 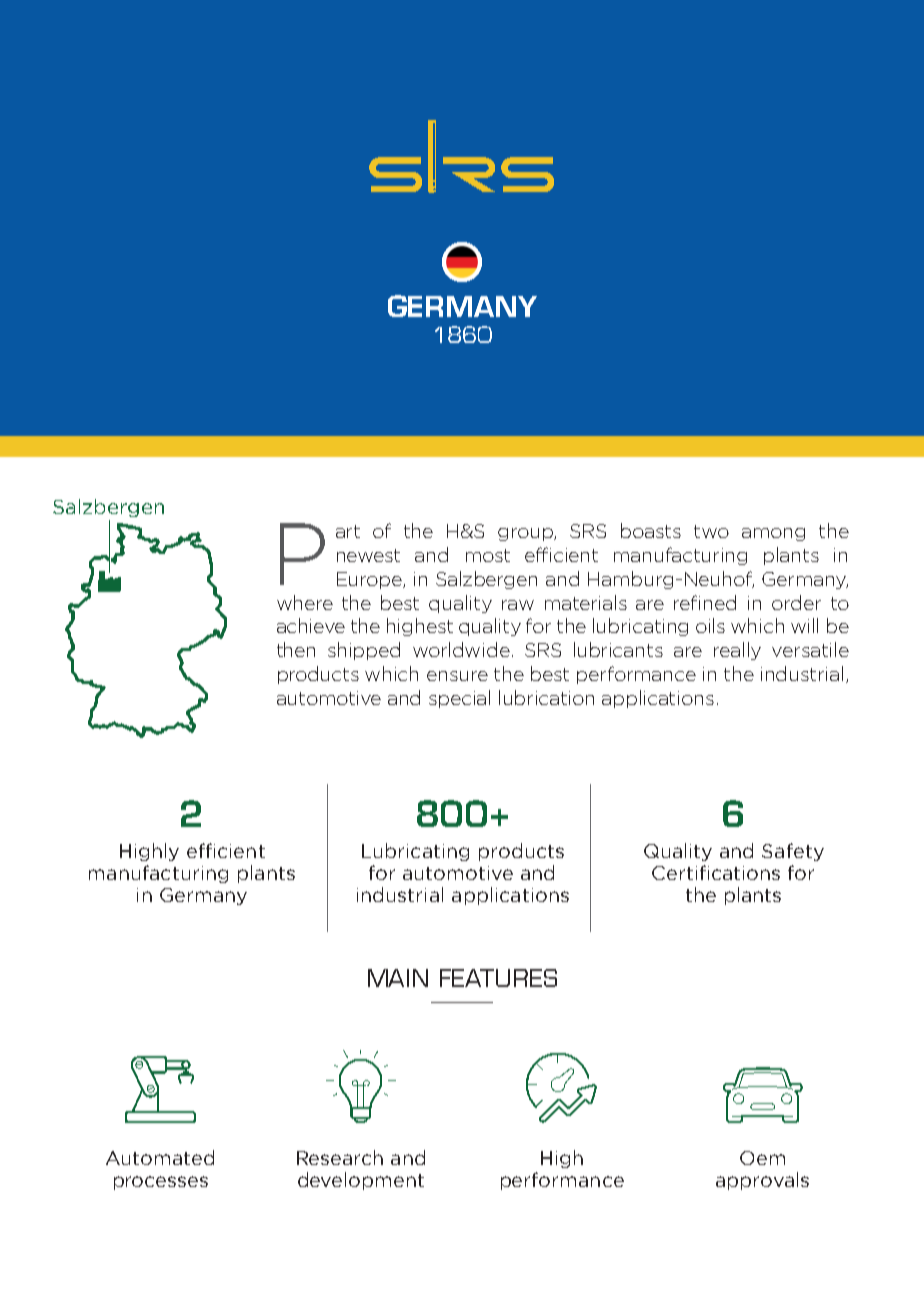 I want to click on MAIN, so click(x=398, y=978).
